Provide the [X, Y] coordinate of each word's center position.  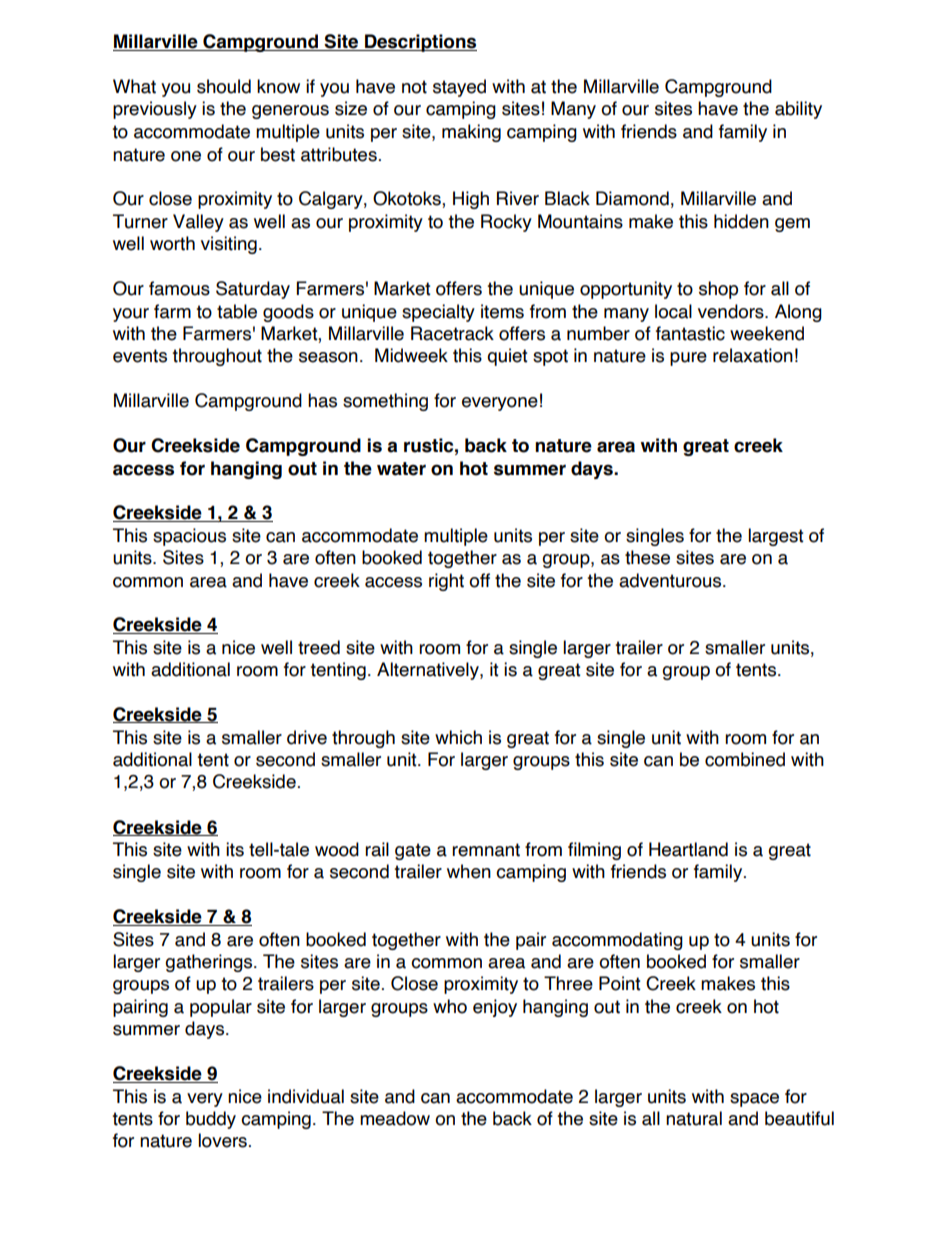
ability [798, 110]
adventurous [671, 580]
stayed [459, 88]
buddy [211, 1120]
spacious [189, 537]
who [450, 1006]
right [446, 582]
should [224, 86]
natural [694, 1118]
